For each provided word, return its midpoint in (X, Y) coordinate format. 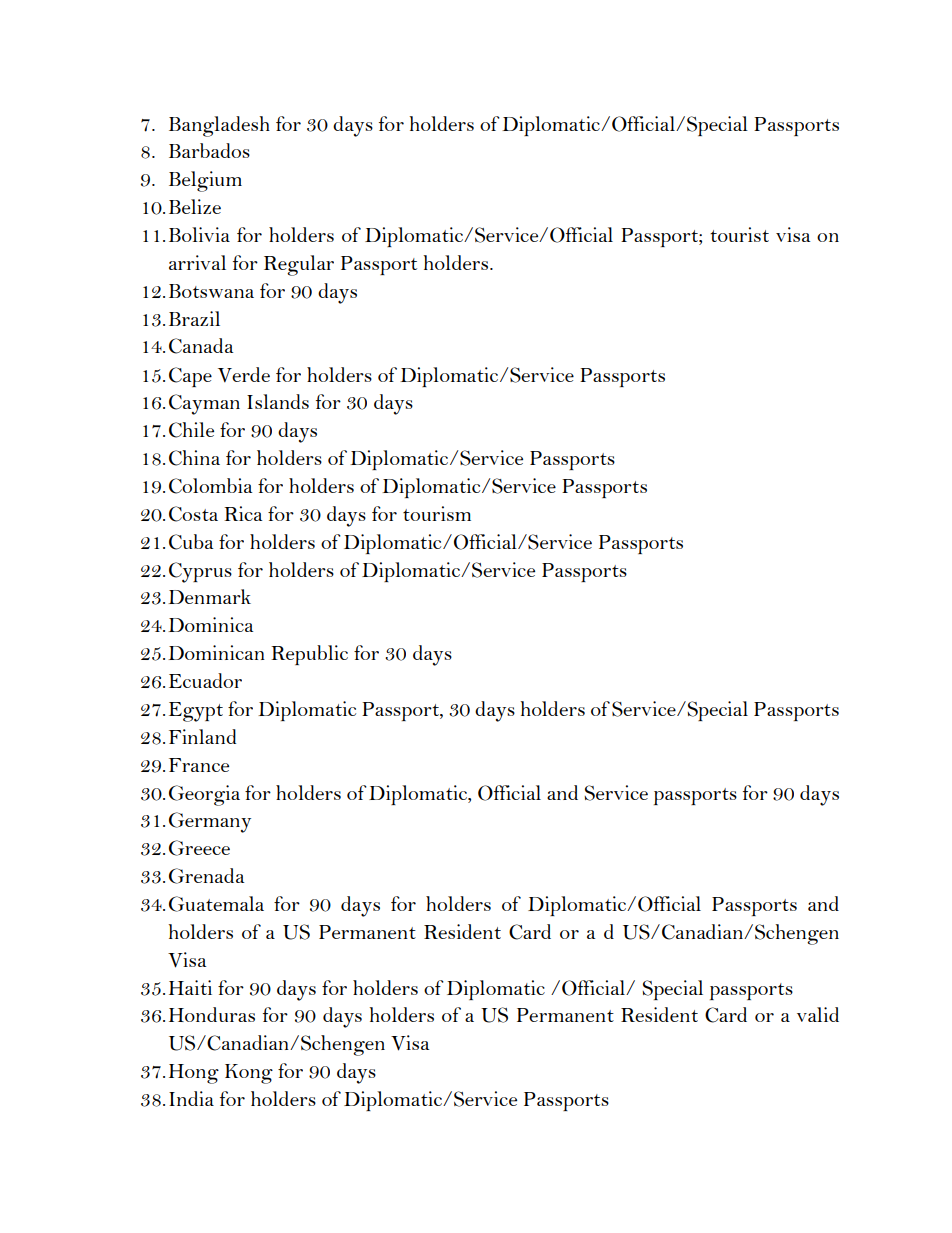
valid (818, 1014)
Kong (249, 1074)
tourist (739, 234)
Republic (309, 655)
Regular (299, 265)
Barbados (209, 150)
